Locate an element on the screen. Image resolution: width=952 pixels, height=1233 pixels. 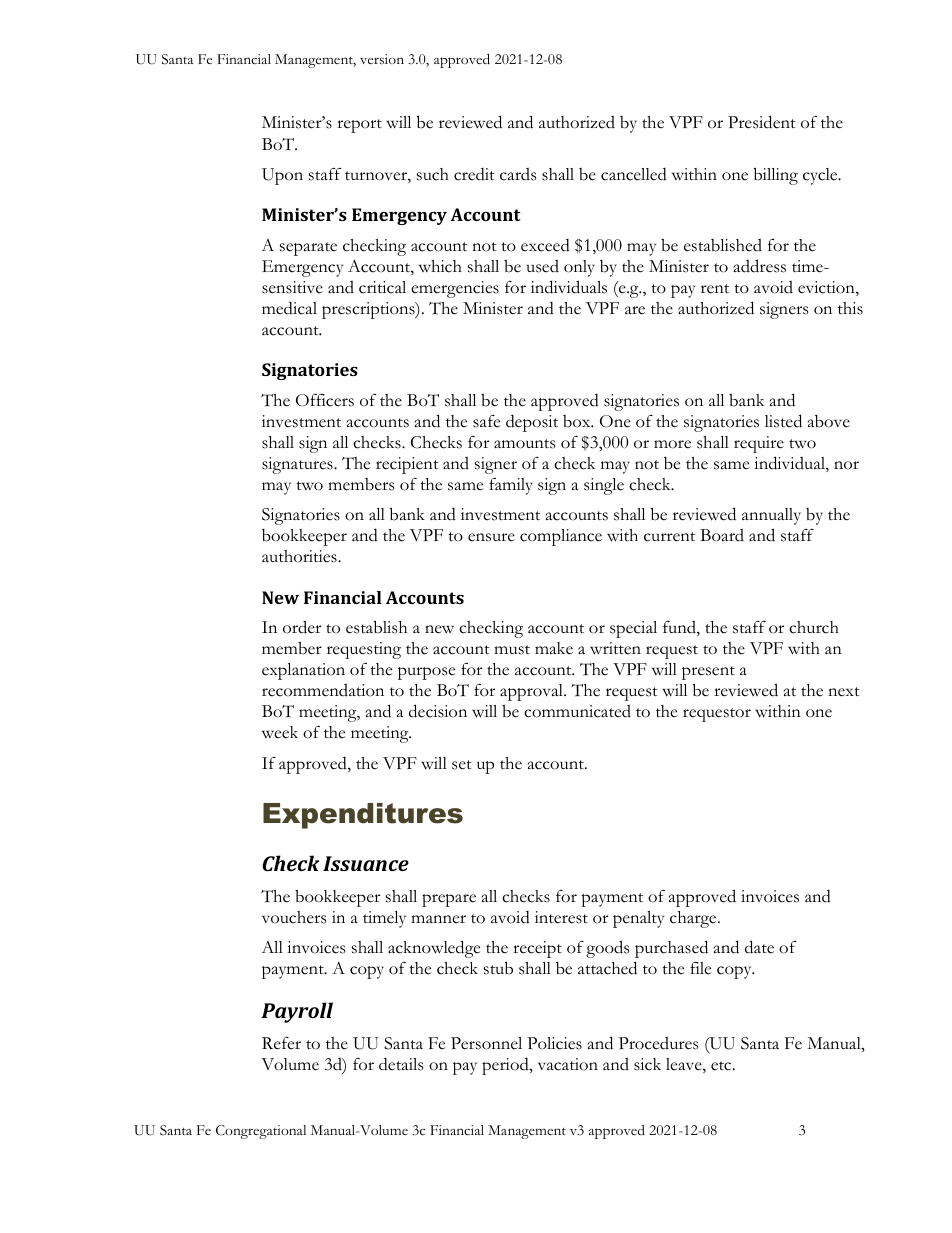
etc is located at coordinates (722, 1066).
